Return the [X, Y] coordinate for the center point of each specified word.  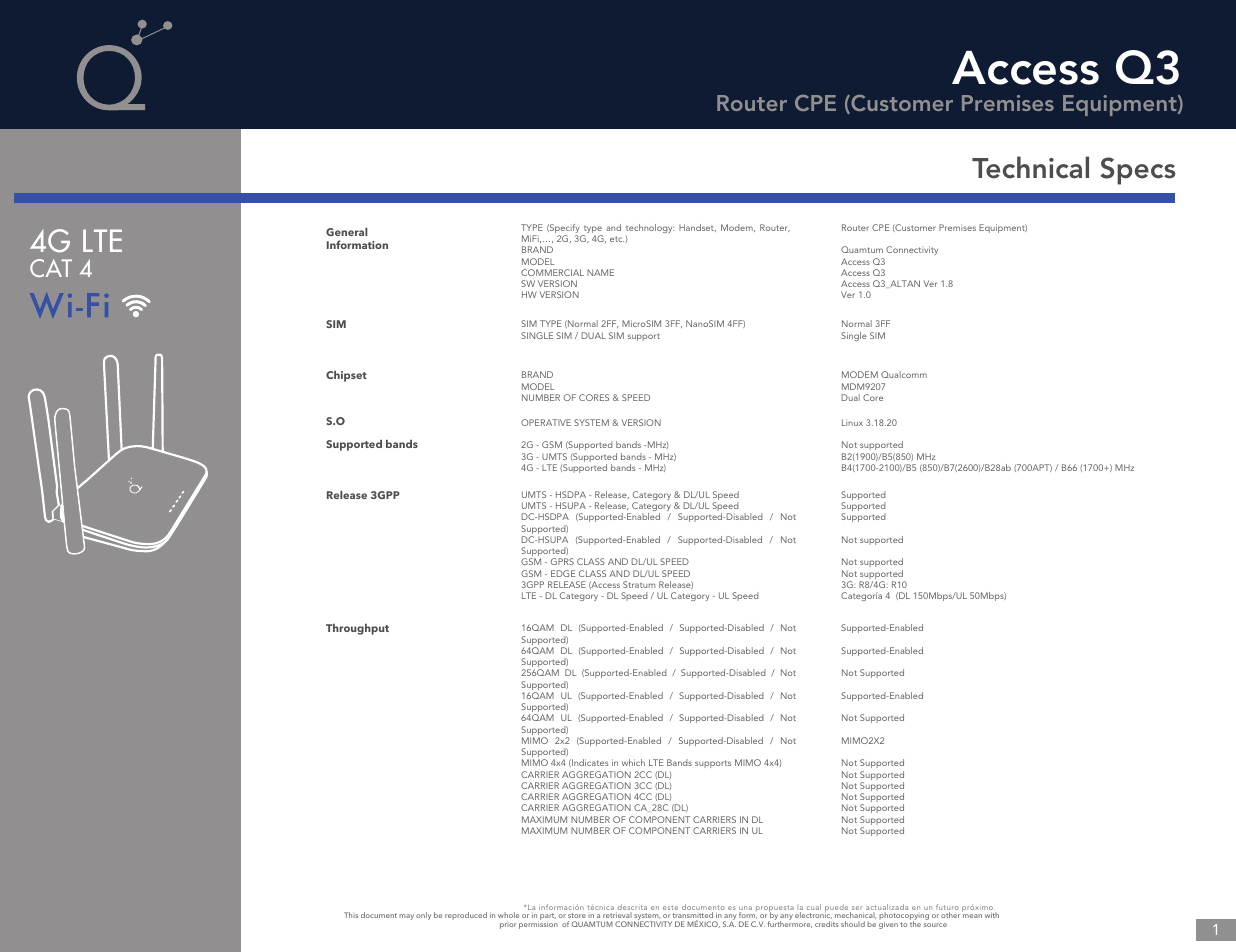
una [745, 909]
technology [650, 228]
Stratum [639, 584]
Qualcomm [904, 374]
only [423, 916]
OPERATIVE [546, 422]
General [347, 232]
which [633, 762]
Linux [852, 422]
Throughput [357, 629]
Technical [1030, 167]
